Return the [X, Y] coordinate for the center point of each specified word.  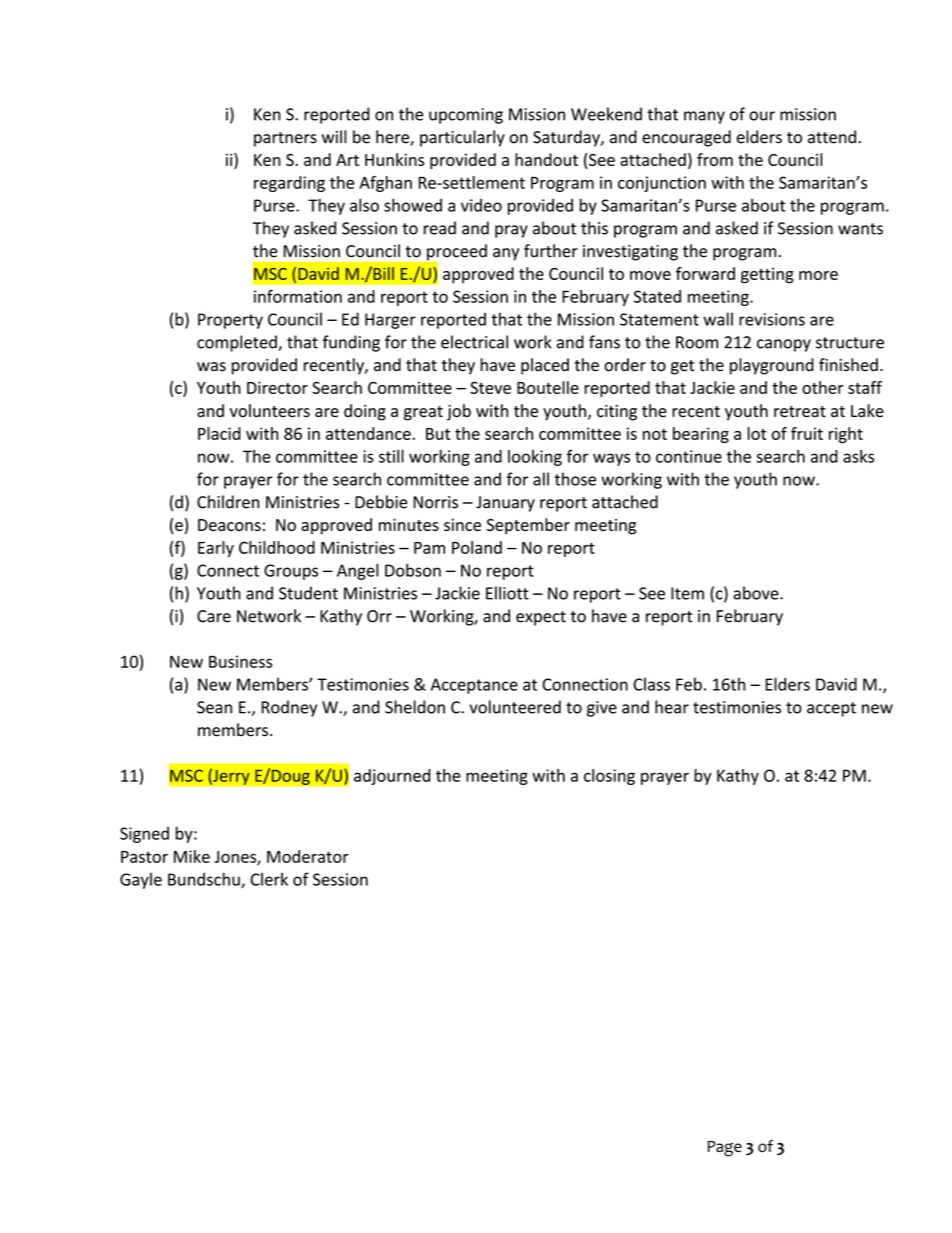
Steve [490, 387]
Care [214, 616]
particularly [462, 138]
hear [672, 707]
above [757, 593]
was [211, 367]
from [715, 159]
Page [725, 1149]
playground [772, 366]
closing [609, 777]
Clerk [269, 879]
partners [285, 139]
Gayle [141, 881]
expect [541, 618]
